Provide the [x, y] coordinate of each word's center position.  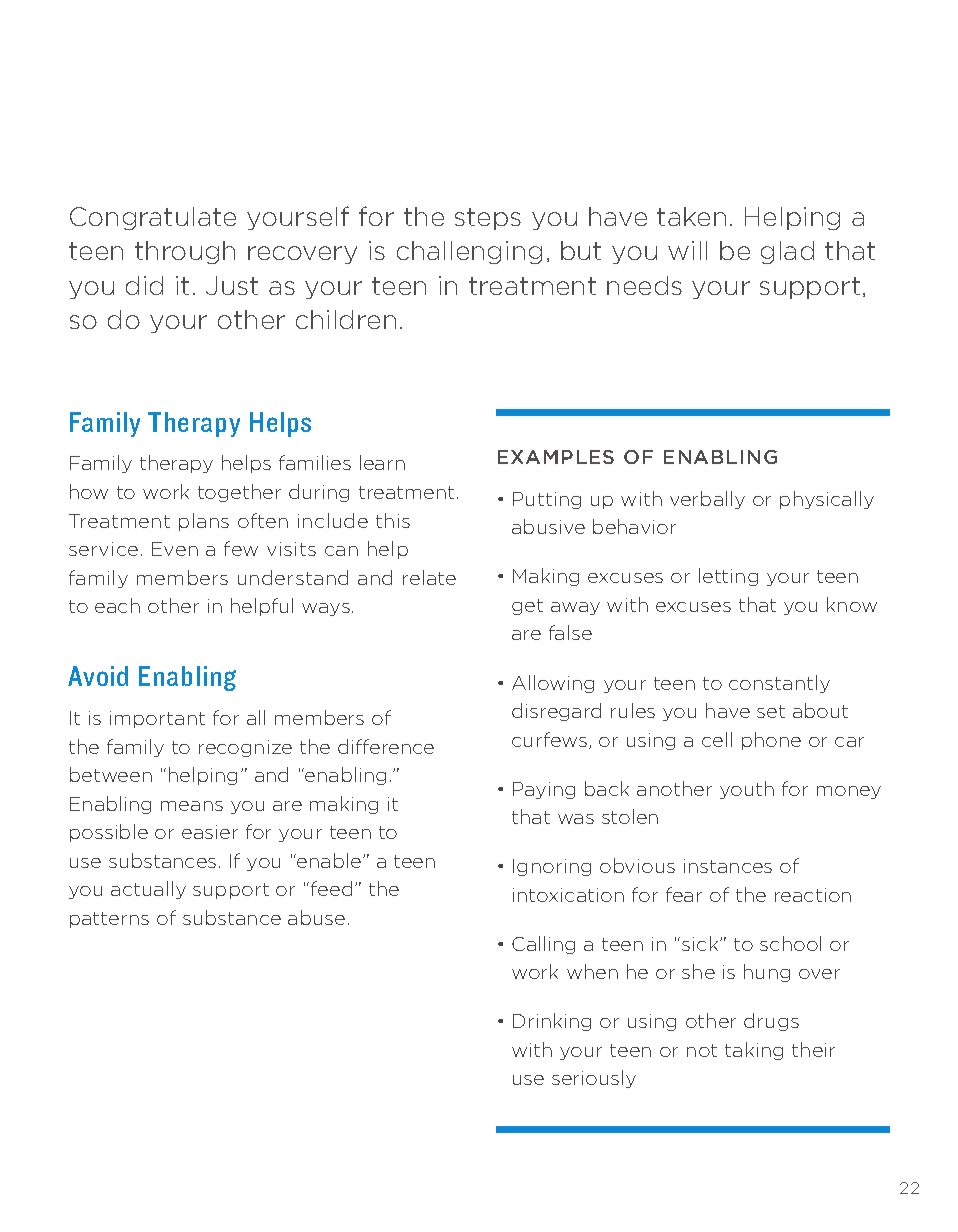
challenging [469, 252]
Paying [544, 790]
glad [787, 252]
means [192, 806]
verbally [707, 500]
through [185, 252]
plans [204, 522]
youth [747, 790]
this [393, 520]
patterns [109, 920]
